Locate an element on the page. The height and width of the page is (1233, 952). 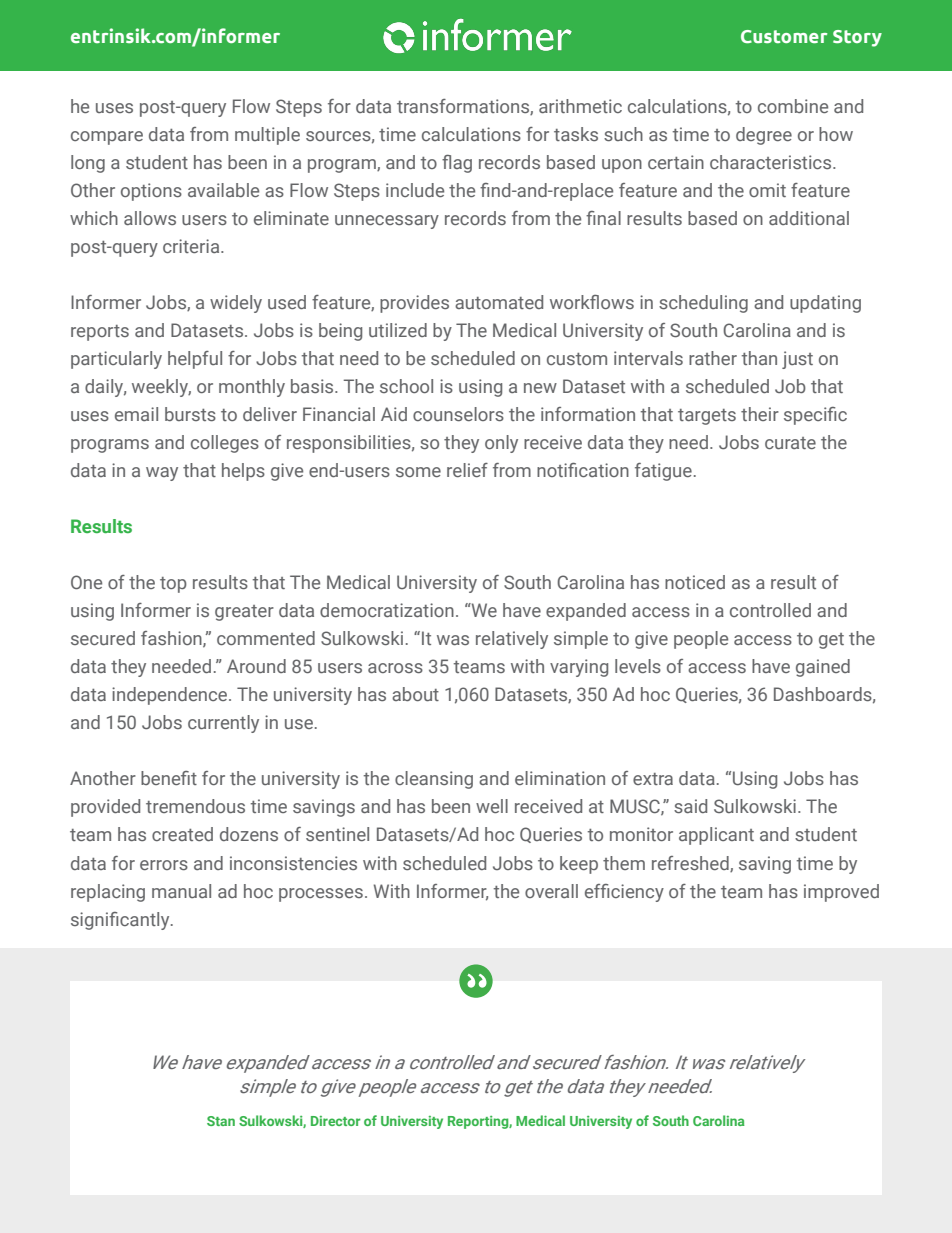
compare is located at coordinates (107, 138).
